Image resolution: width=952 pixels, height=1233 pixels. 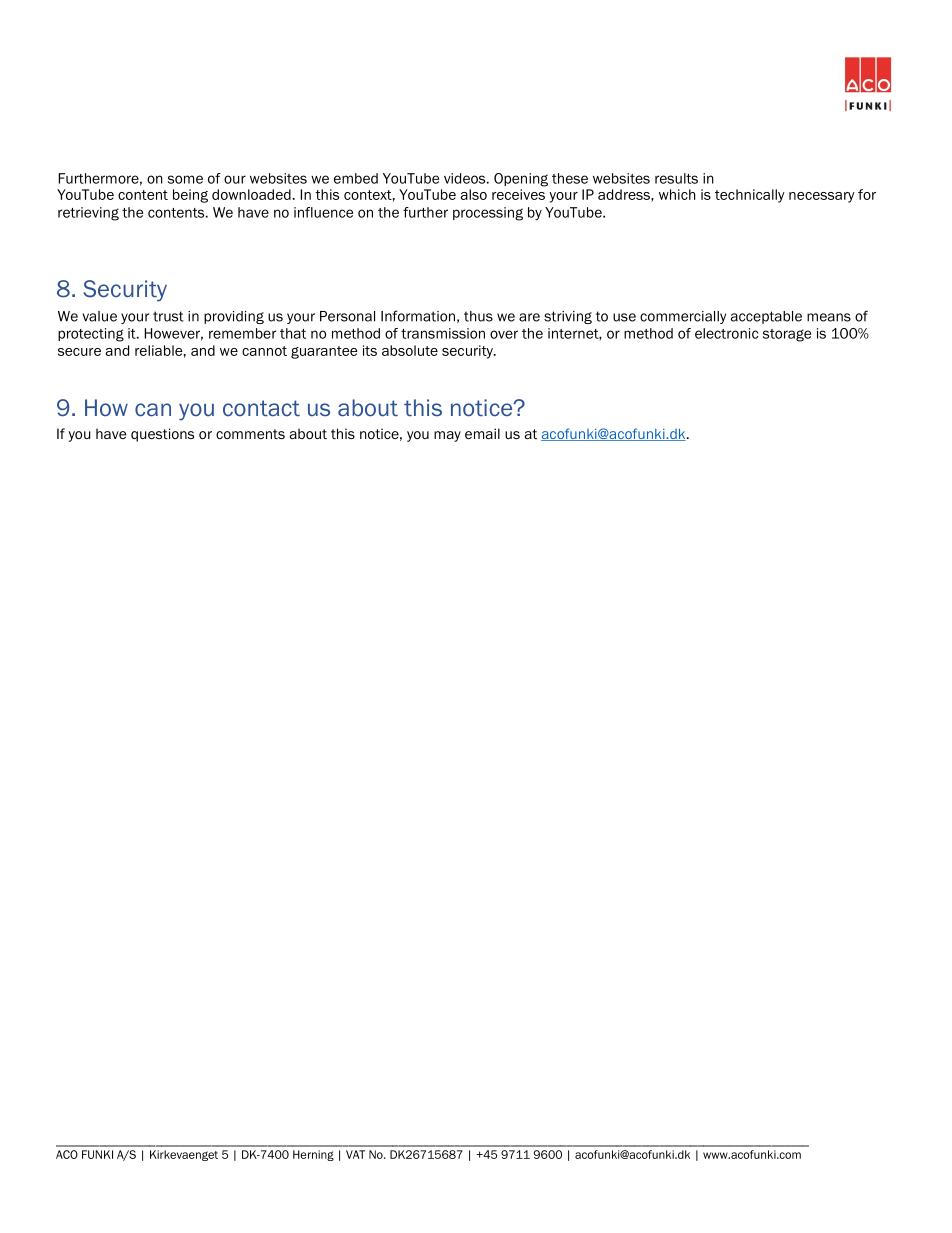 I want to click on storage, so click(x=787, y=335).
